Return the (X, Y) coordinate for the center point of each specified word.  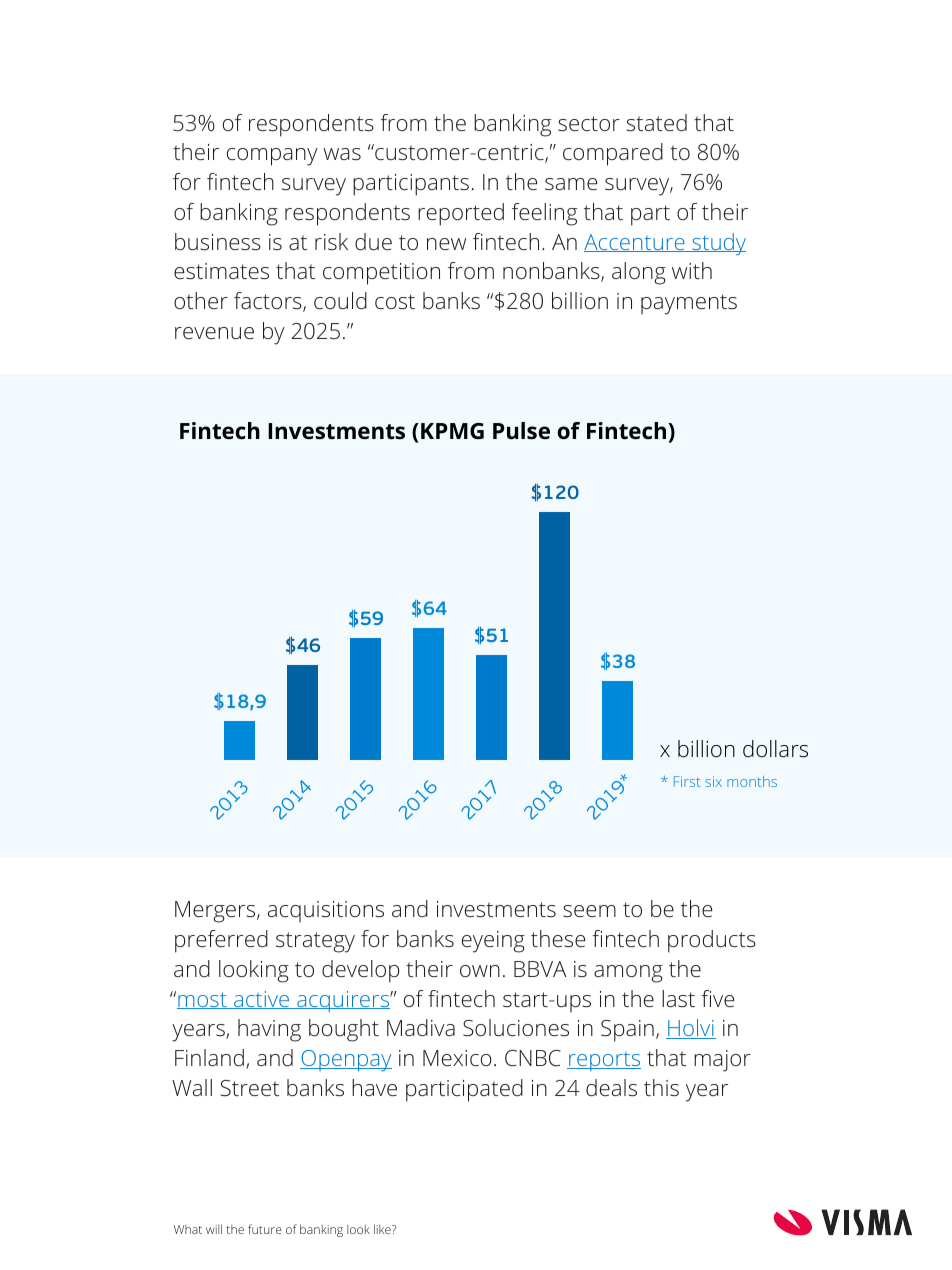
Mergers (216, 912)
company (272, 157)
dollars (775, 749)
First (687, 781)
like (383, 1229)
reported (461, 214)
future (265, 1229)
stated (657, 122)
